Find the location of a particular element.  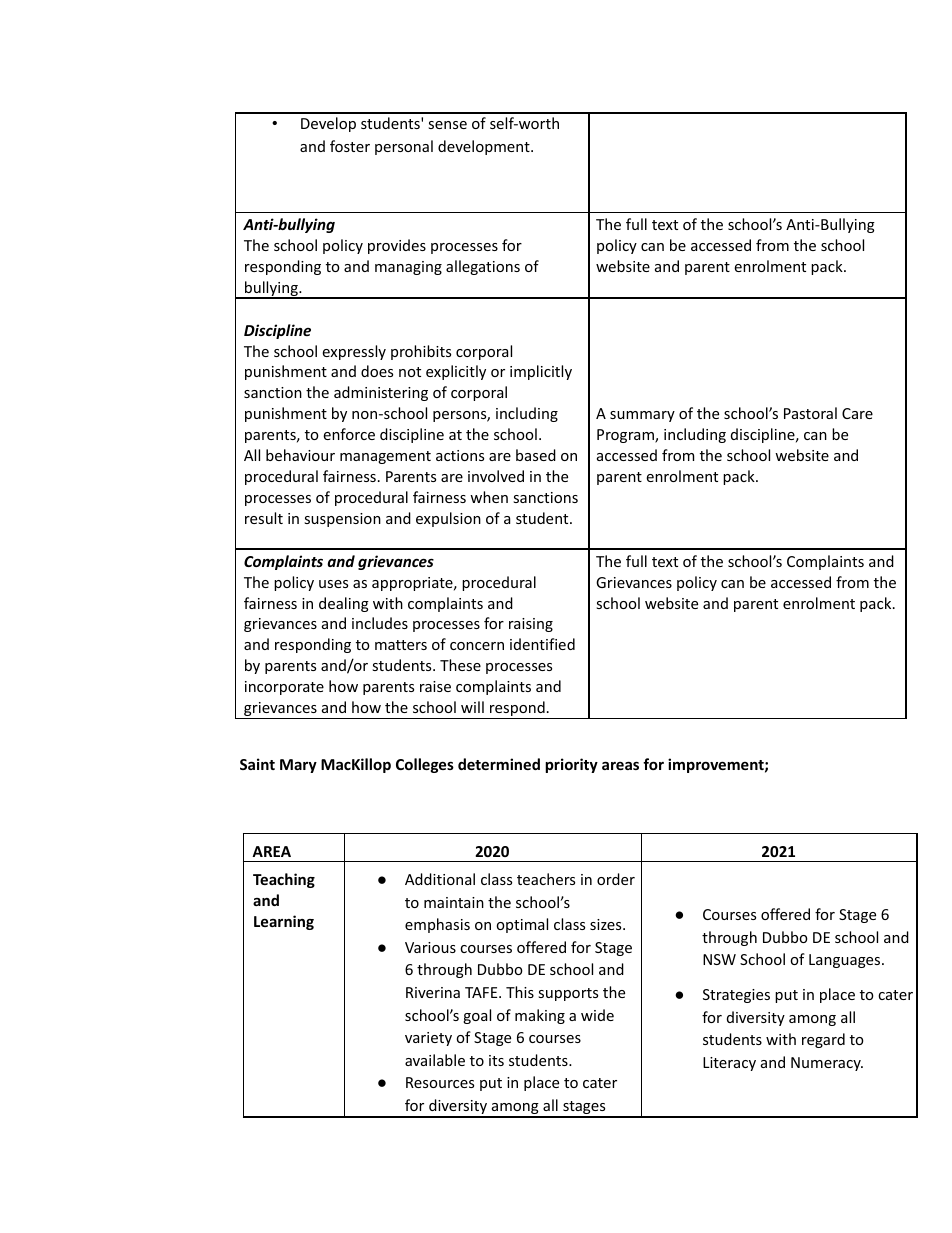

identified is located at coordinates (542, 644).
